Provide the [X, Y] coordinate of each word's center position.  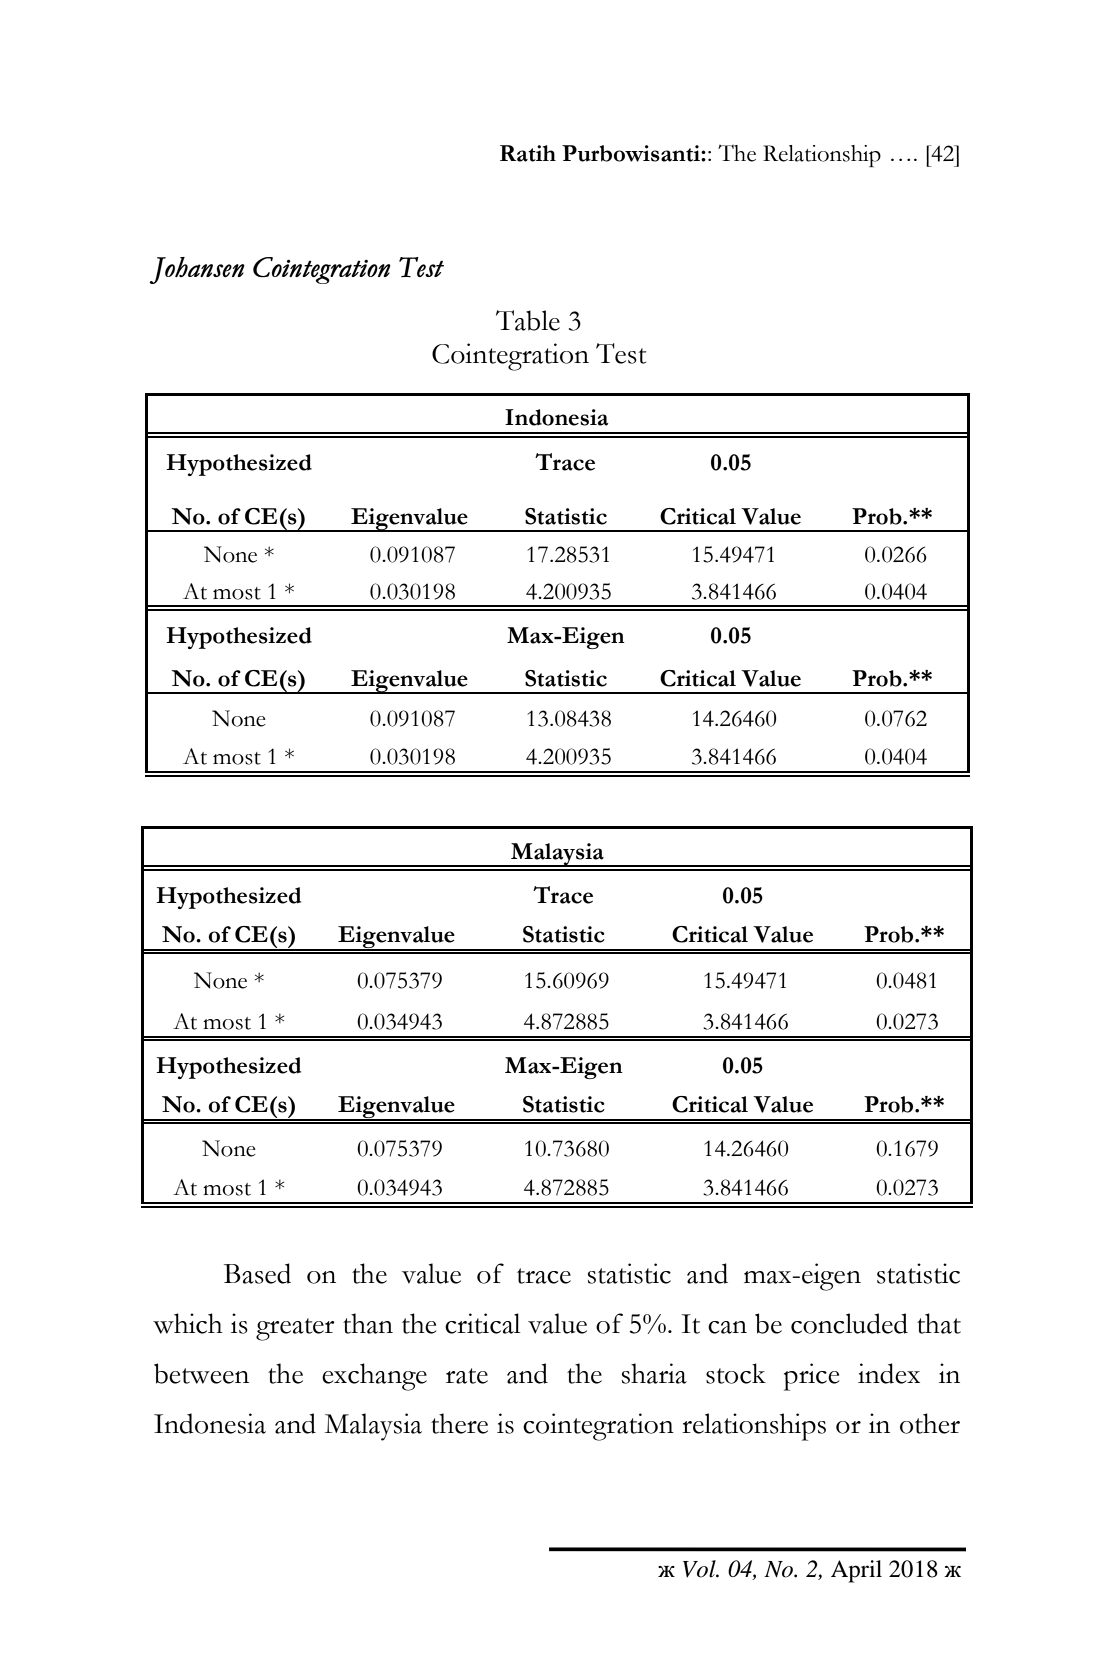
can [727, 1327]
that [939, 1323]
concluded [849, 1323]
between [201, 1373]
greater [295, 1329]
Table [528, 320]
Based [257, 1273]
